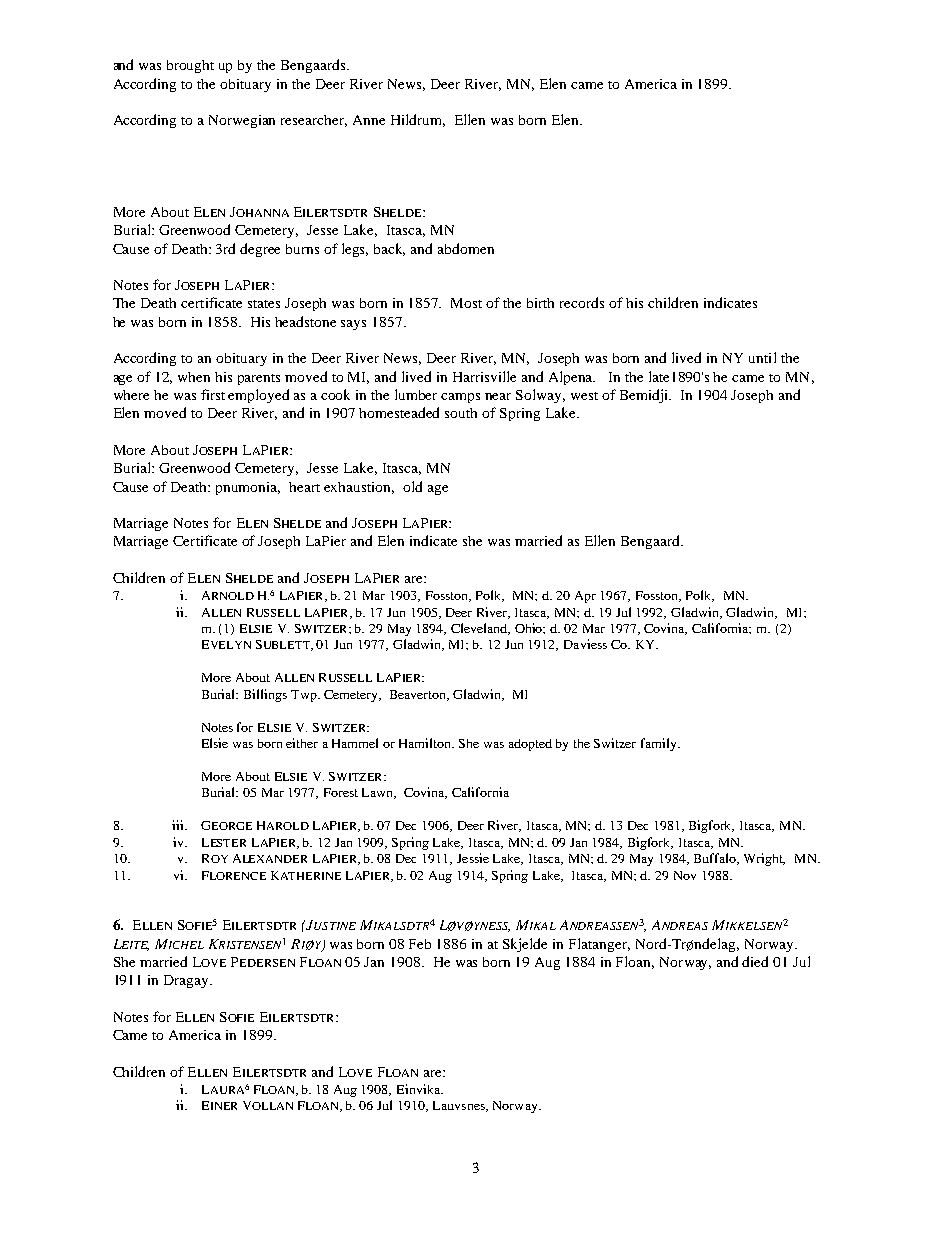 Image resolution: width=952 pixels, height=1233 pixels. What do you see at coordinates (420, 944) in the screenshot?
I see `Feb` at bounding box center [420, 944].
